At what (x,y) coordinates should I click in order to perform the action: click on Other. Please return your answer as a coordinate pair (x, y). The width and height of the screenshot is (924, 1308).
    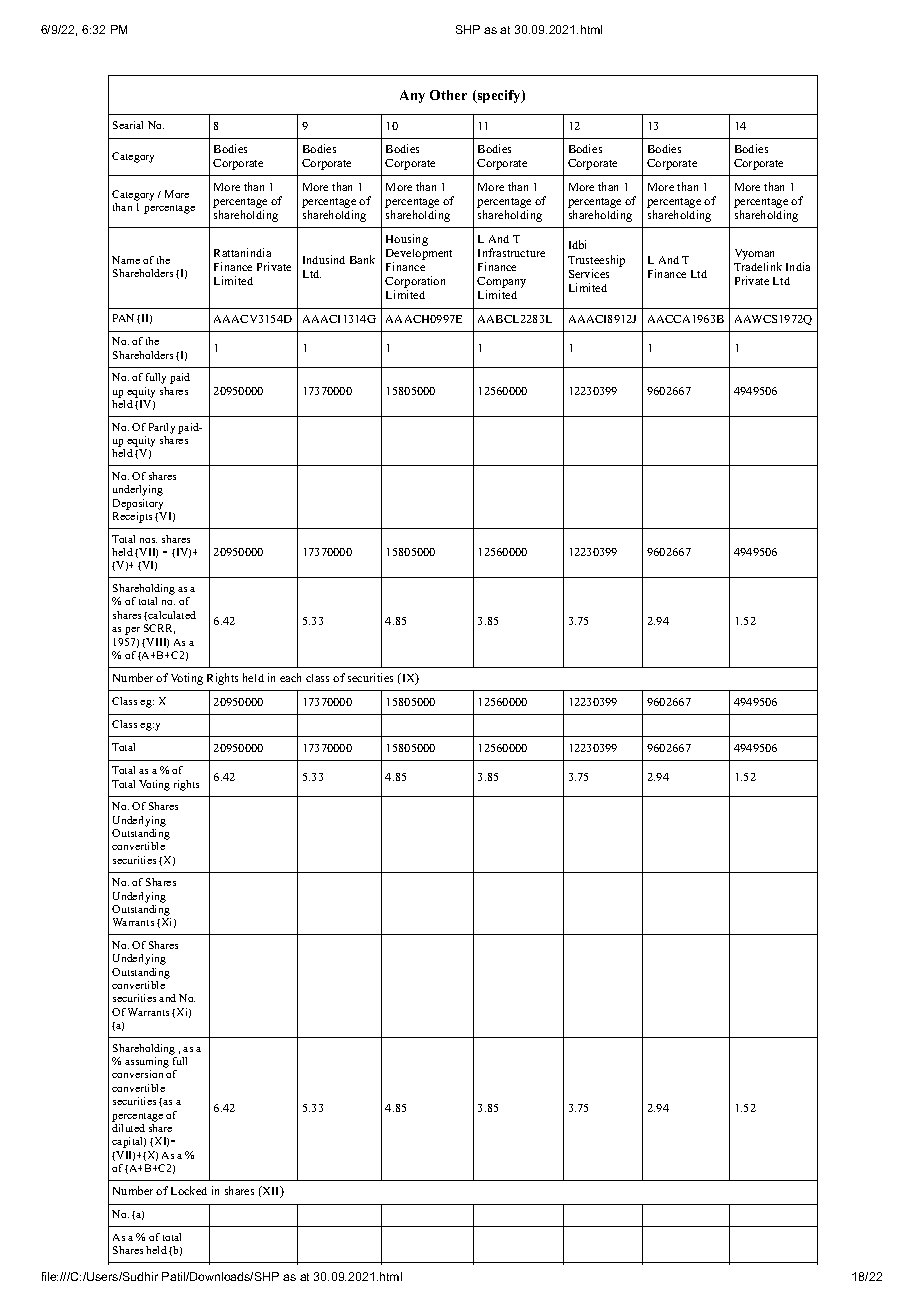
    Looking at the image, I should click on (448, 95).
